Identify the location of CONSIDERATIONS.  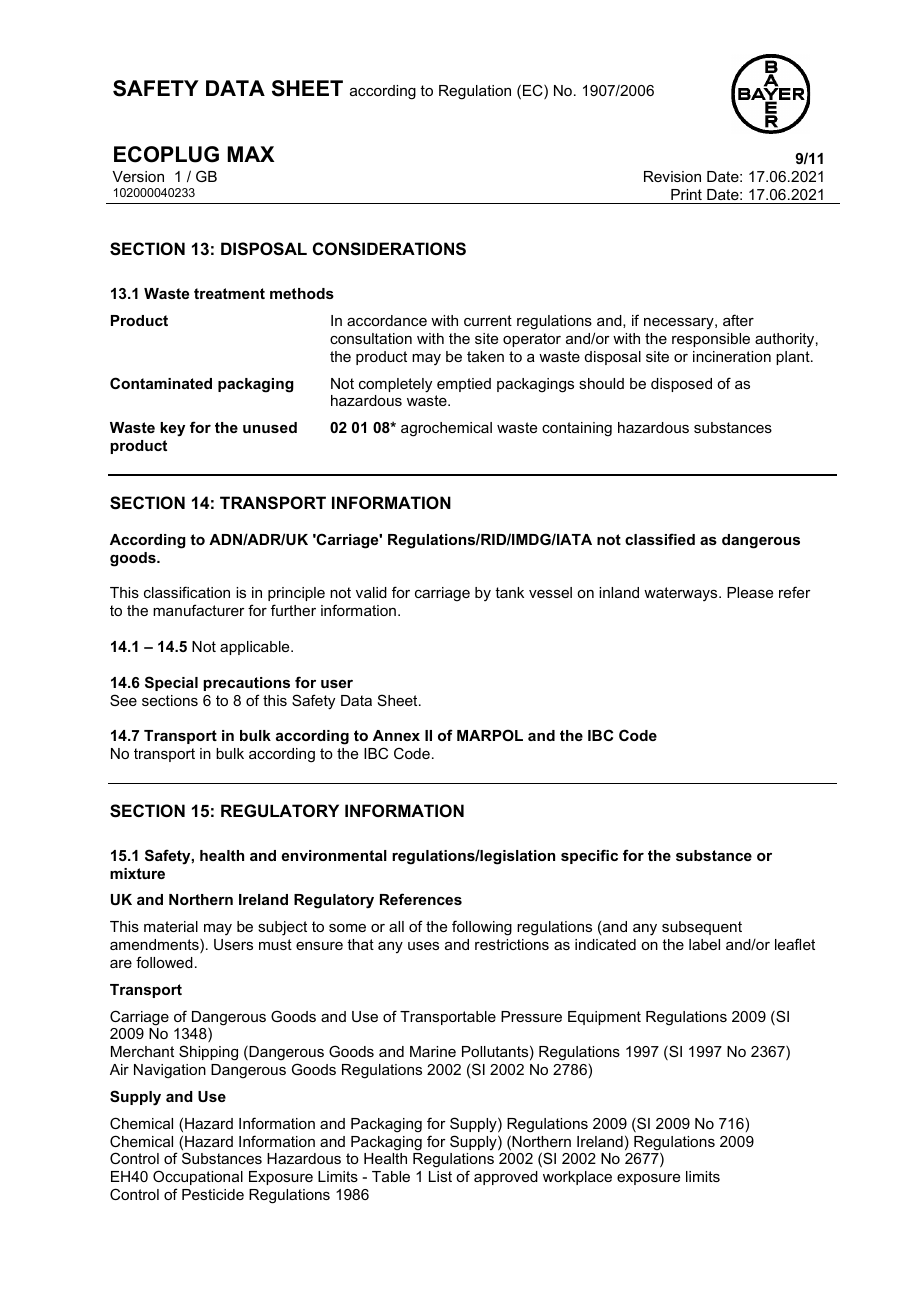
(389, 249).
